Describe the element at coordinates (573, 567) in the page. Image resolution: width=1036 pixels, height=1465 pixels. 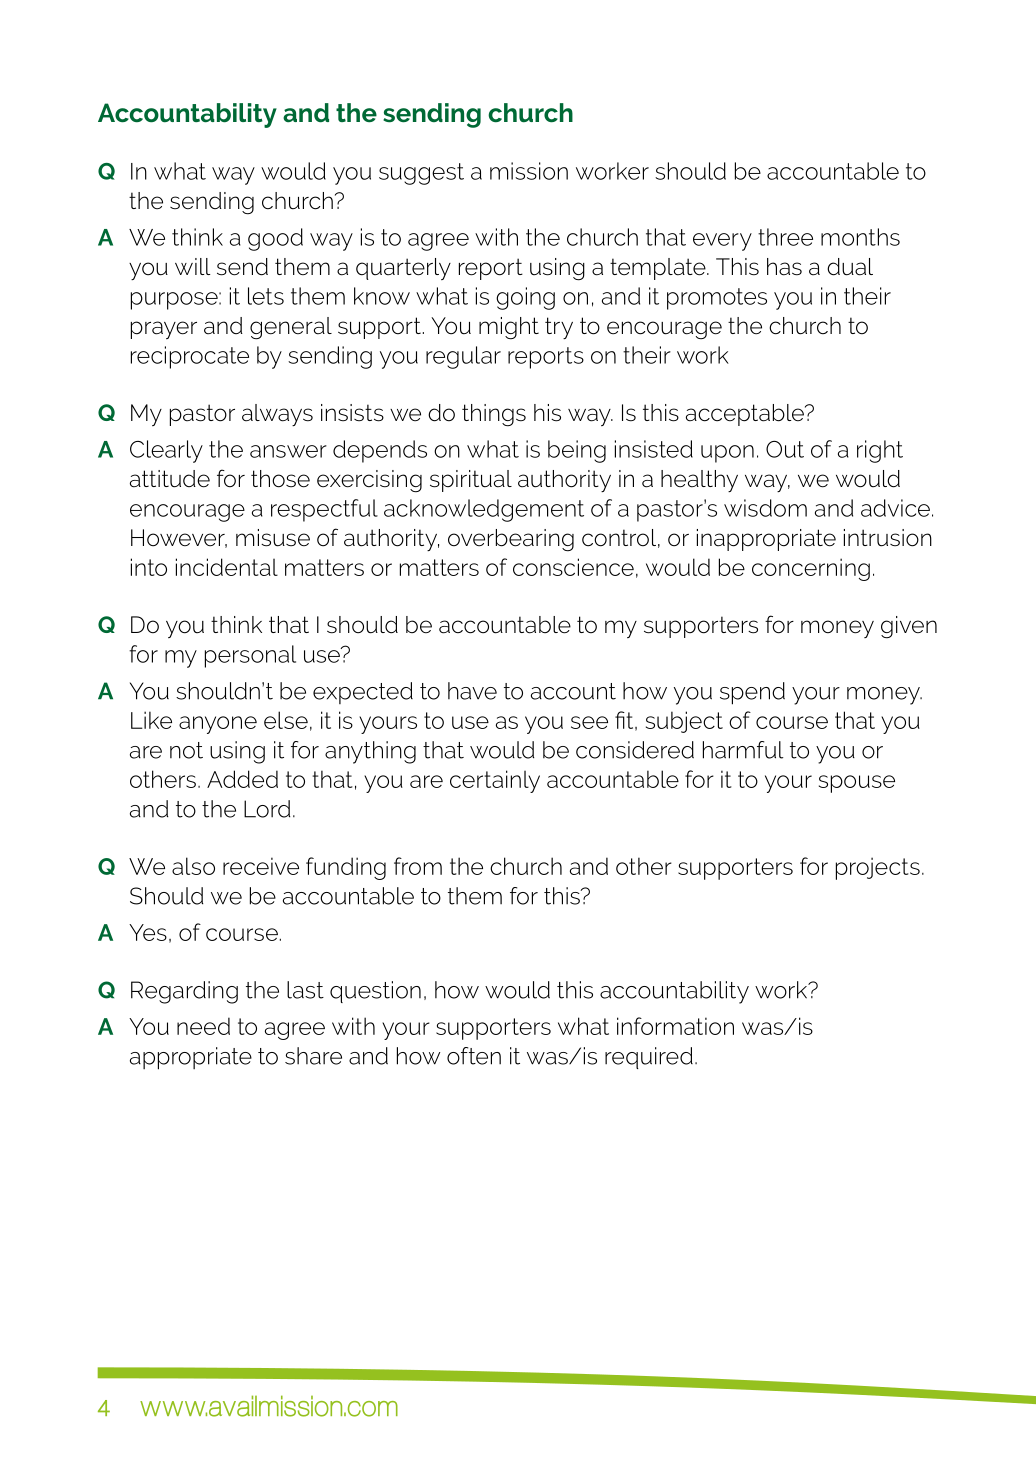
I see `conscience` at that location.
